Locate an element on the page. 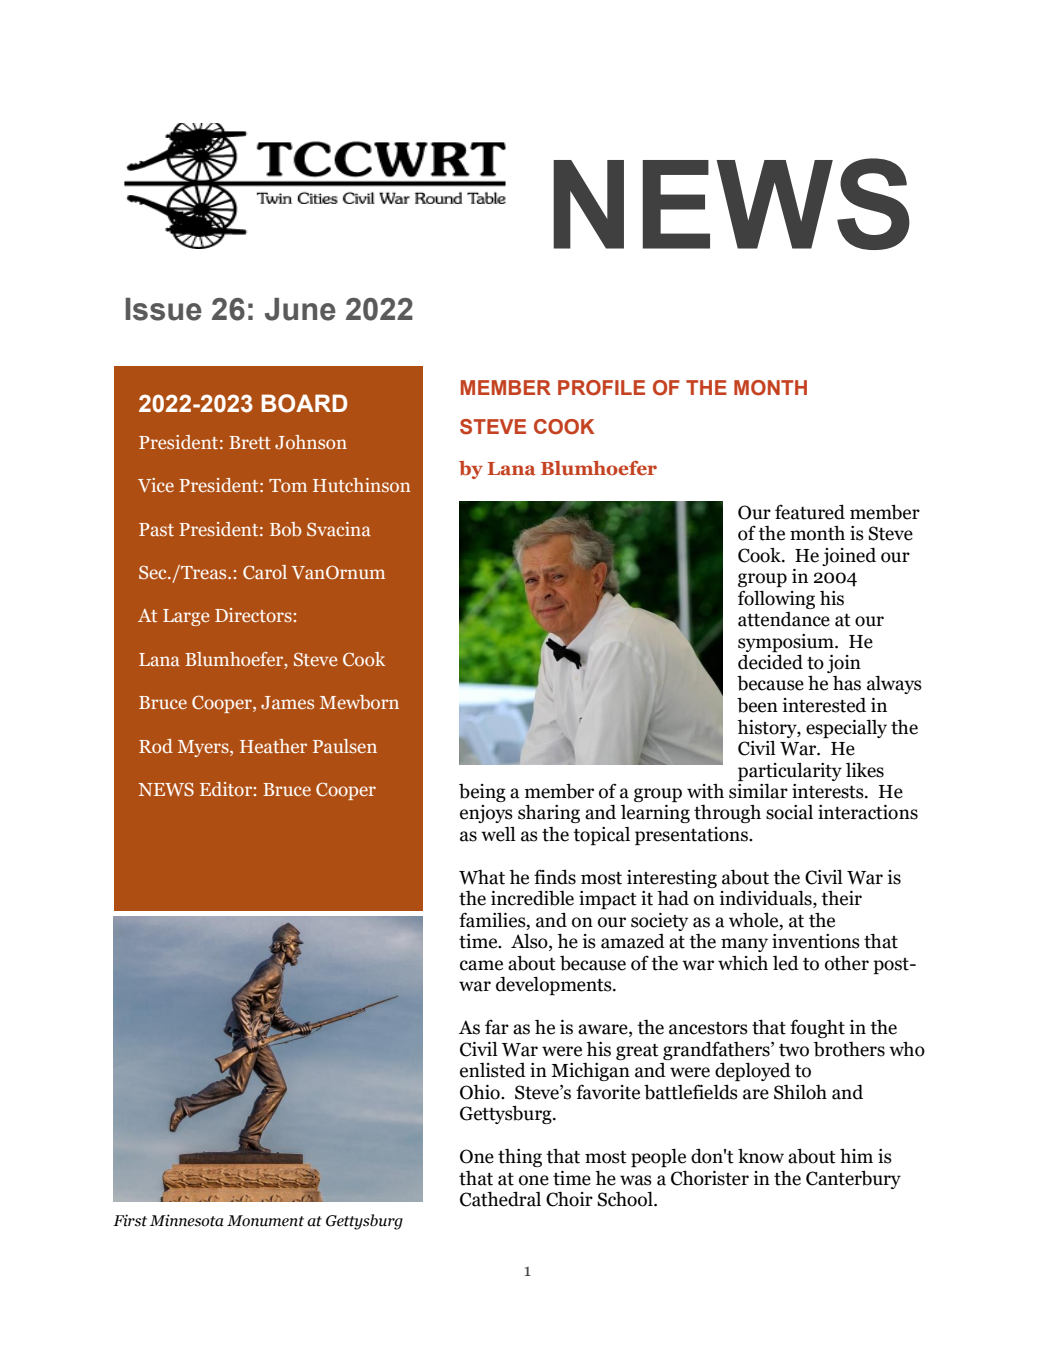 This page has width=1051, height=1361. social is located at coordinates (789, 812).
